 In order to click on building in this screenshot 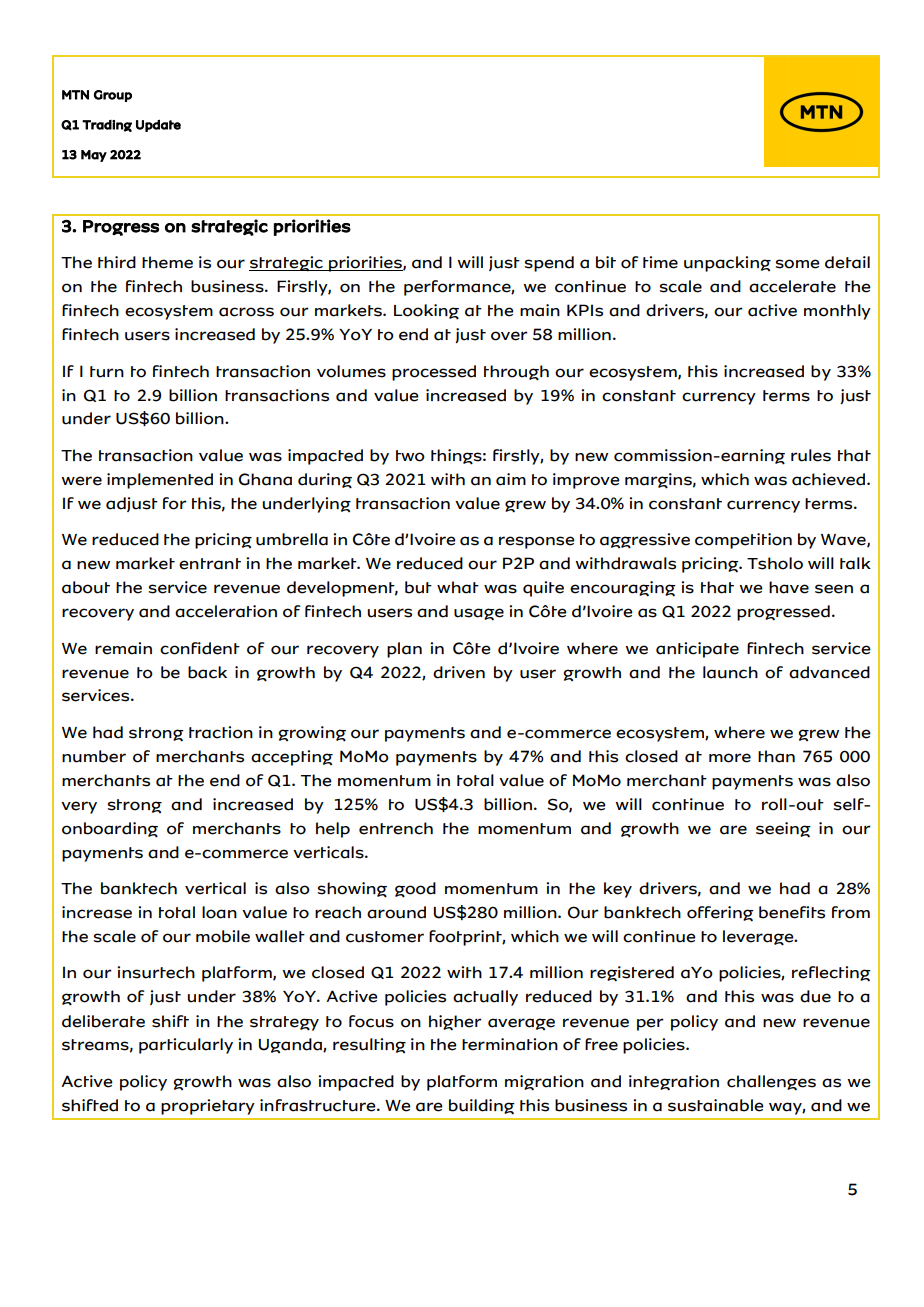, I will do `click(482, 1107)`.
